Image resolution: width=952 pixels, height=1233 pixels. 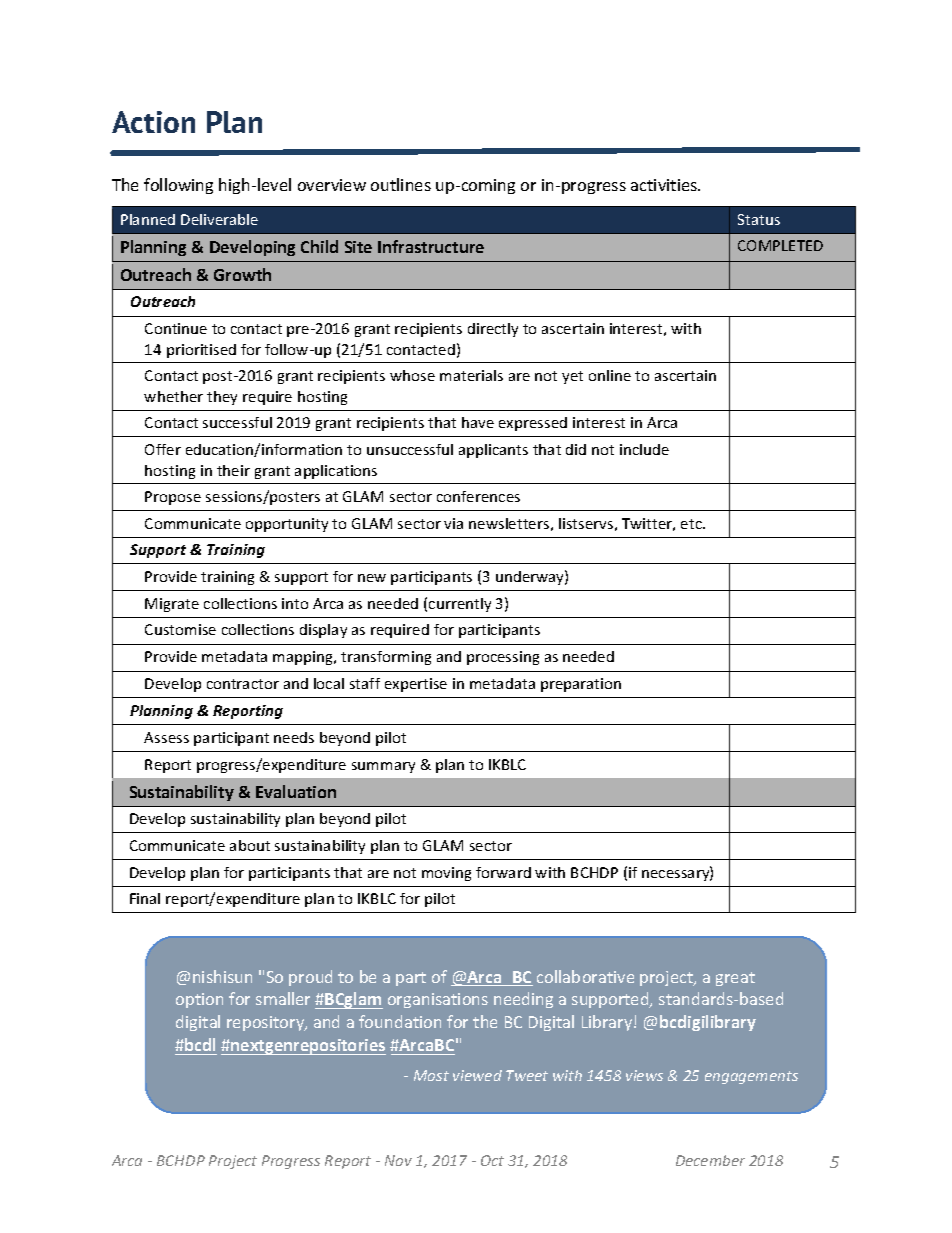 What do you see at coordinates (460, 605) in the screenshot?
I see `currently` at bounding box center [460, 605].
